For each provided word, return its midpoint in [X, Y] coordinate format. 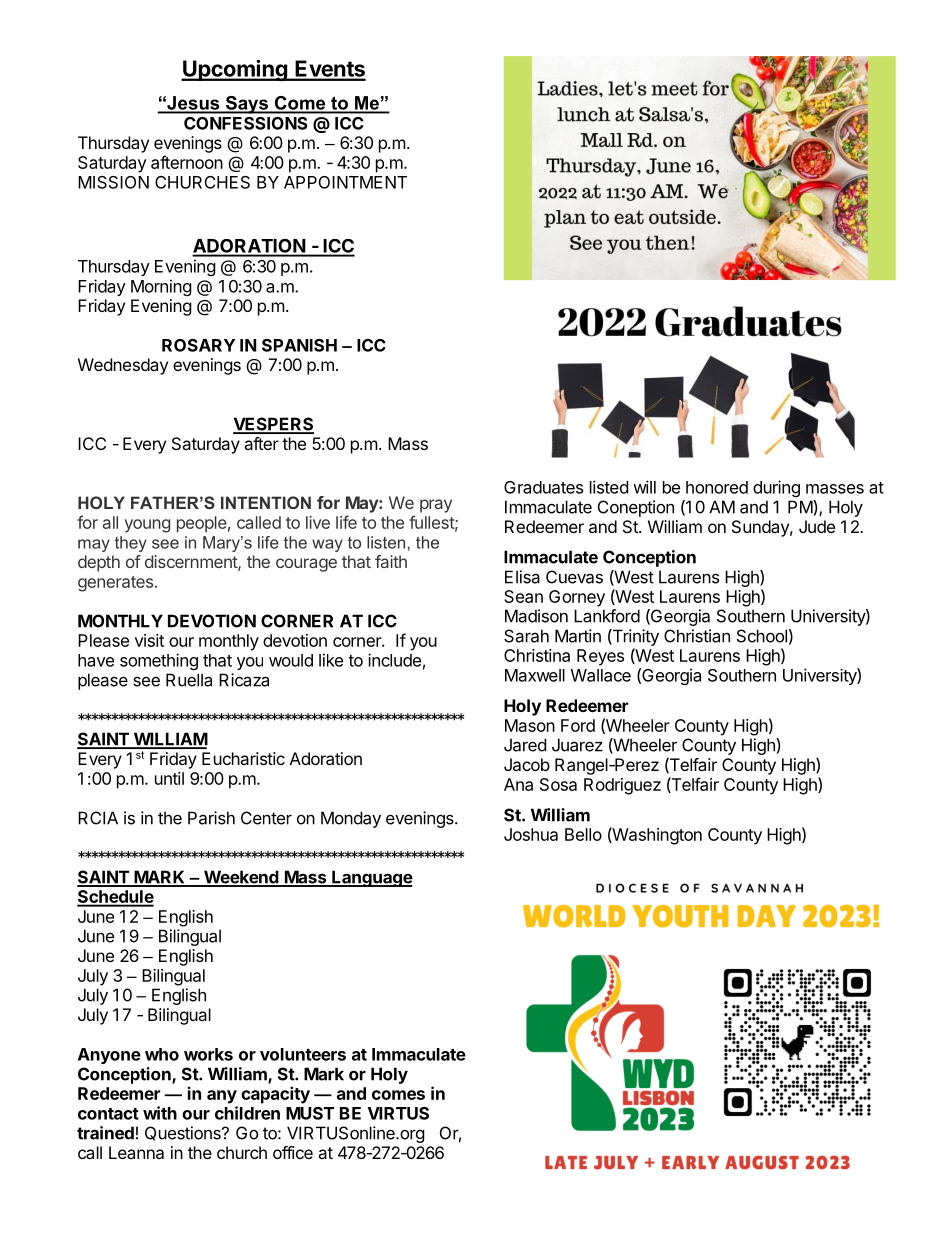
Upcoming [235, 70]
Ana [518, 784]
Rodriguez [622, 786]
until [169, 778]
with [160, 1113]
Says [246, 105]
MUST [310, 1113]
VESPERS [273, 425]
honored [717, 487]
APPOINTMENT [345, 182]
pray [436, 506]
